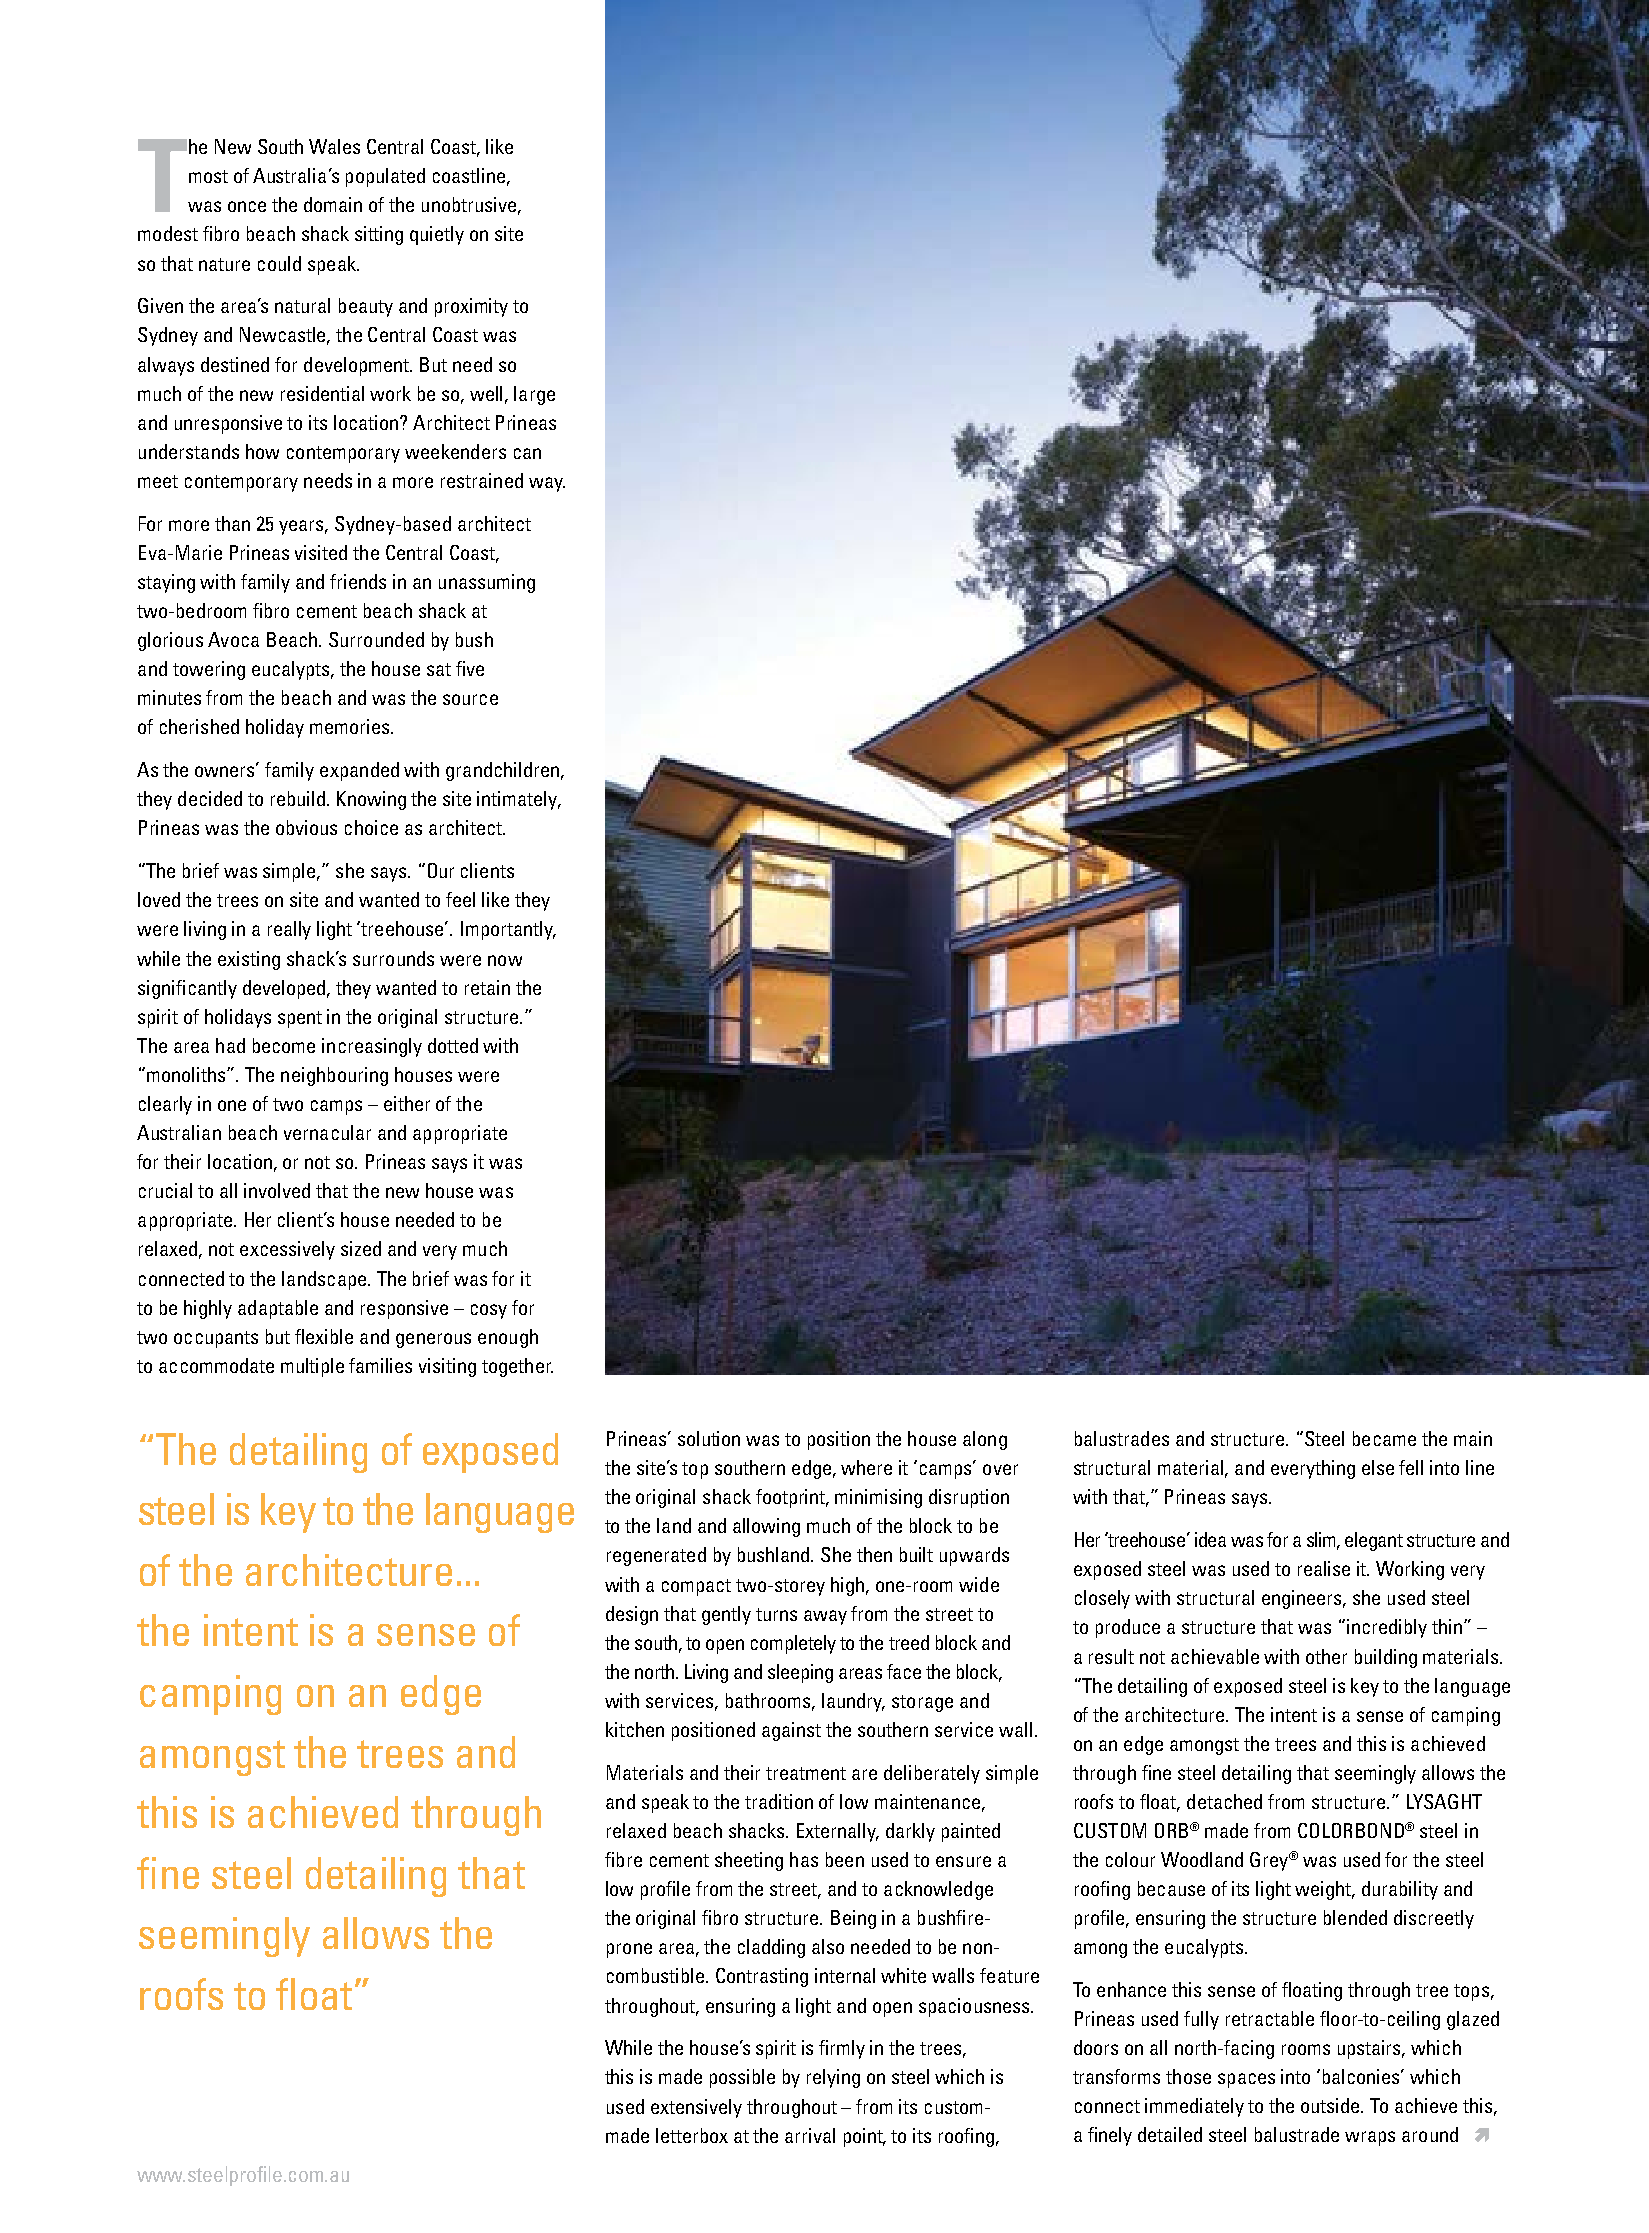 This image has height=2233, width=1649. I want to click on became, so click(1384, 1438).
